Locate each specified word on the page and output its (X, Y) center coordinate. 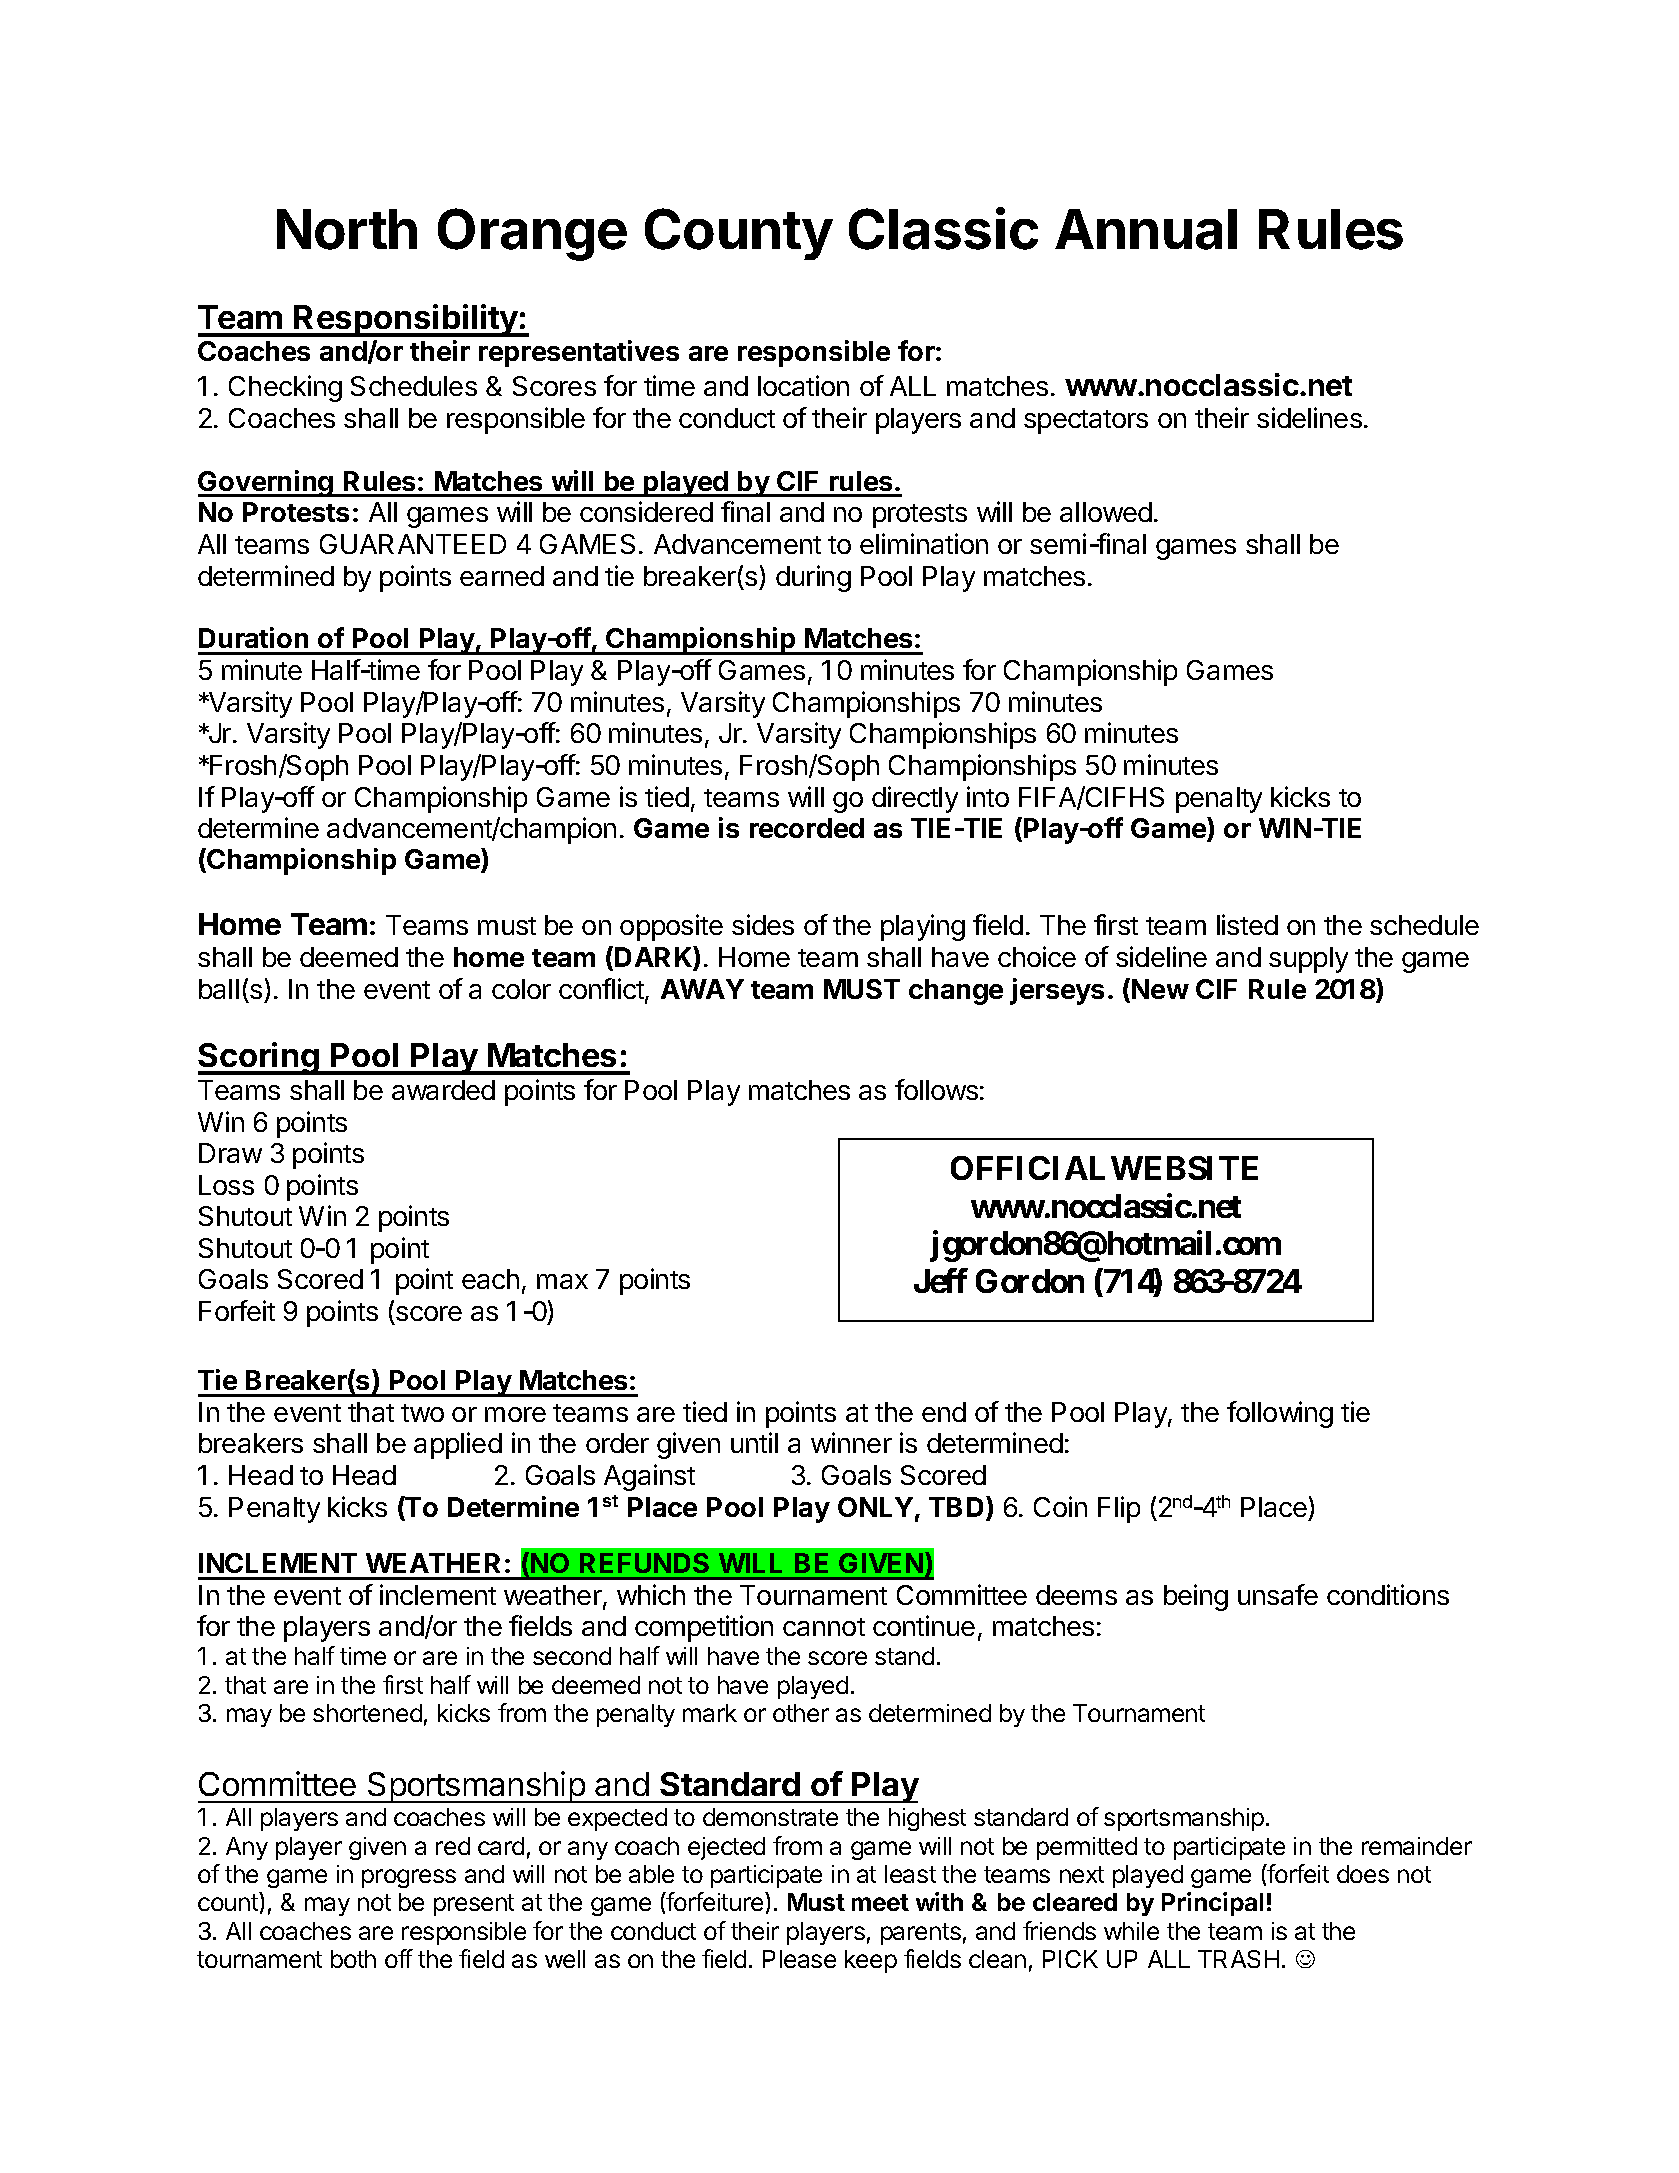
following (1280, 1414)
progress (409, 1878)
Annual (1146, 229)
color (521, 989)
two (422, 1413)
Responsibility (406, 320)
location (803, 385)
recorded (807, 828)
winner (851, 1442)
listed (1247, 924)
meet (880, 1902)
